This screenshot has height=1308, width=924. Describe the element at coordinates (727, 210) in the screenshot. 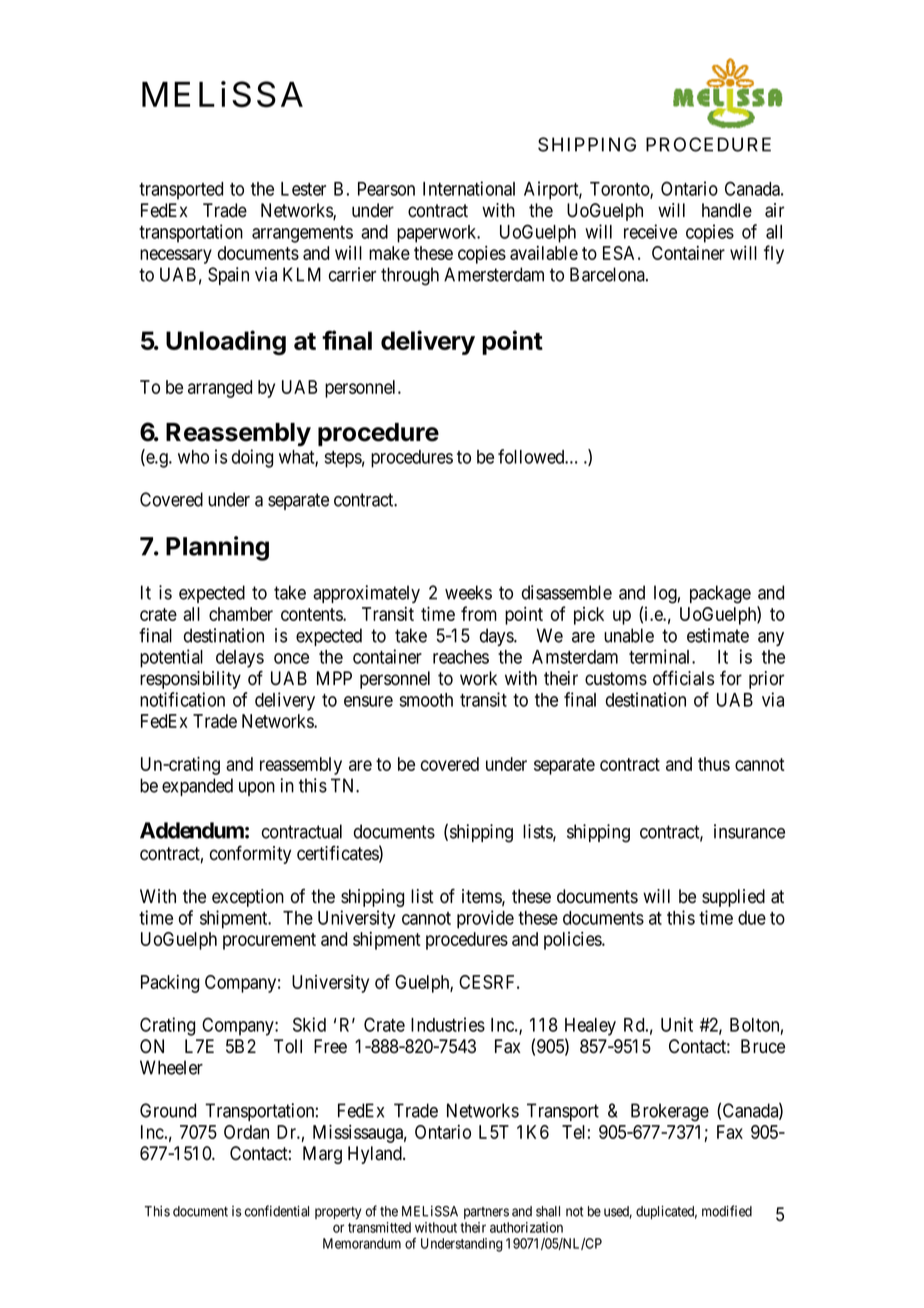

I see `handle` at that location.
